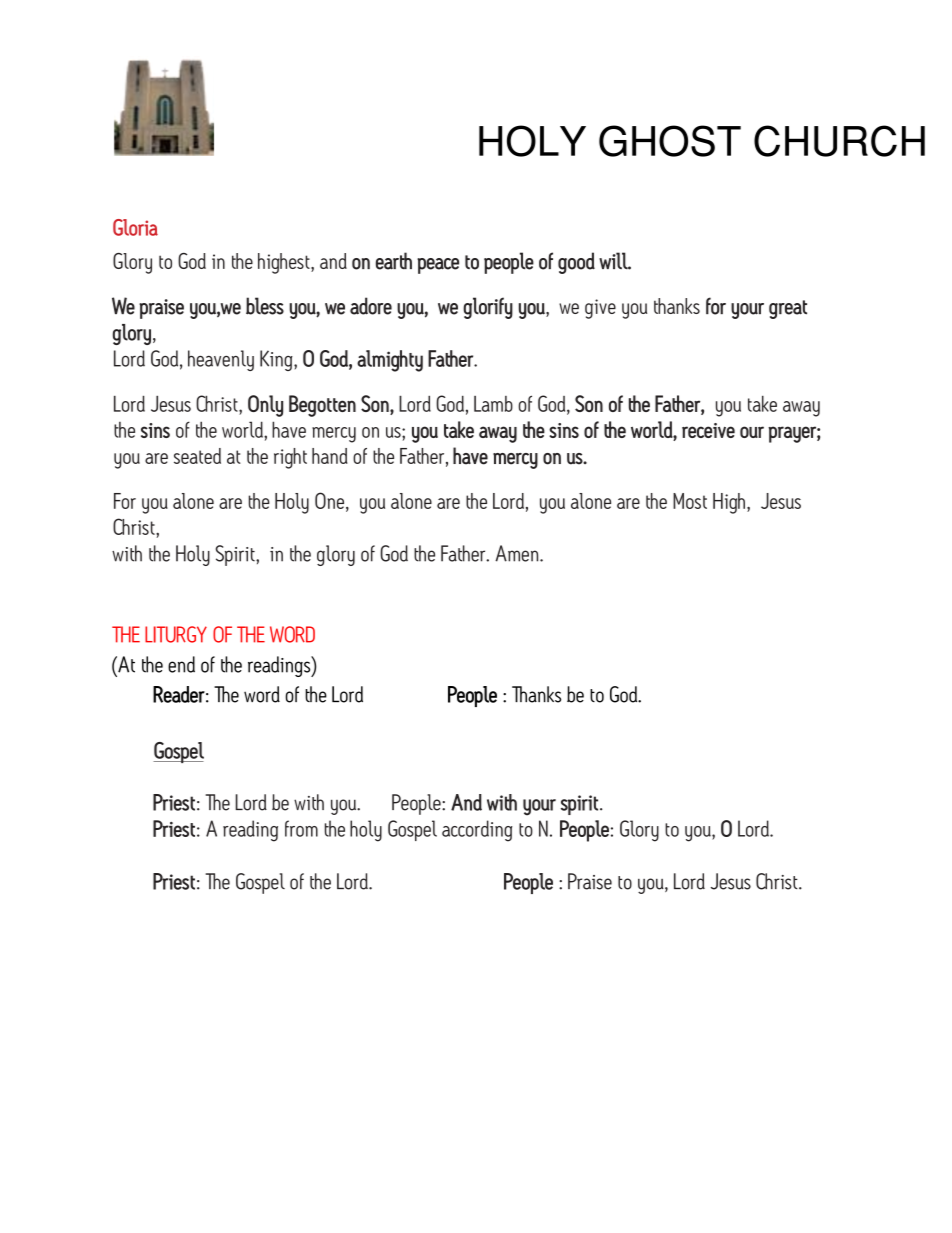 The image size is (952, 1233). I want to click on Gloria, so click(135, 227).
